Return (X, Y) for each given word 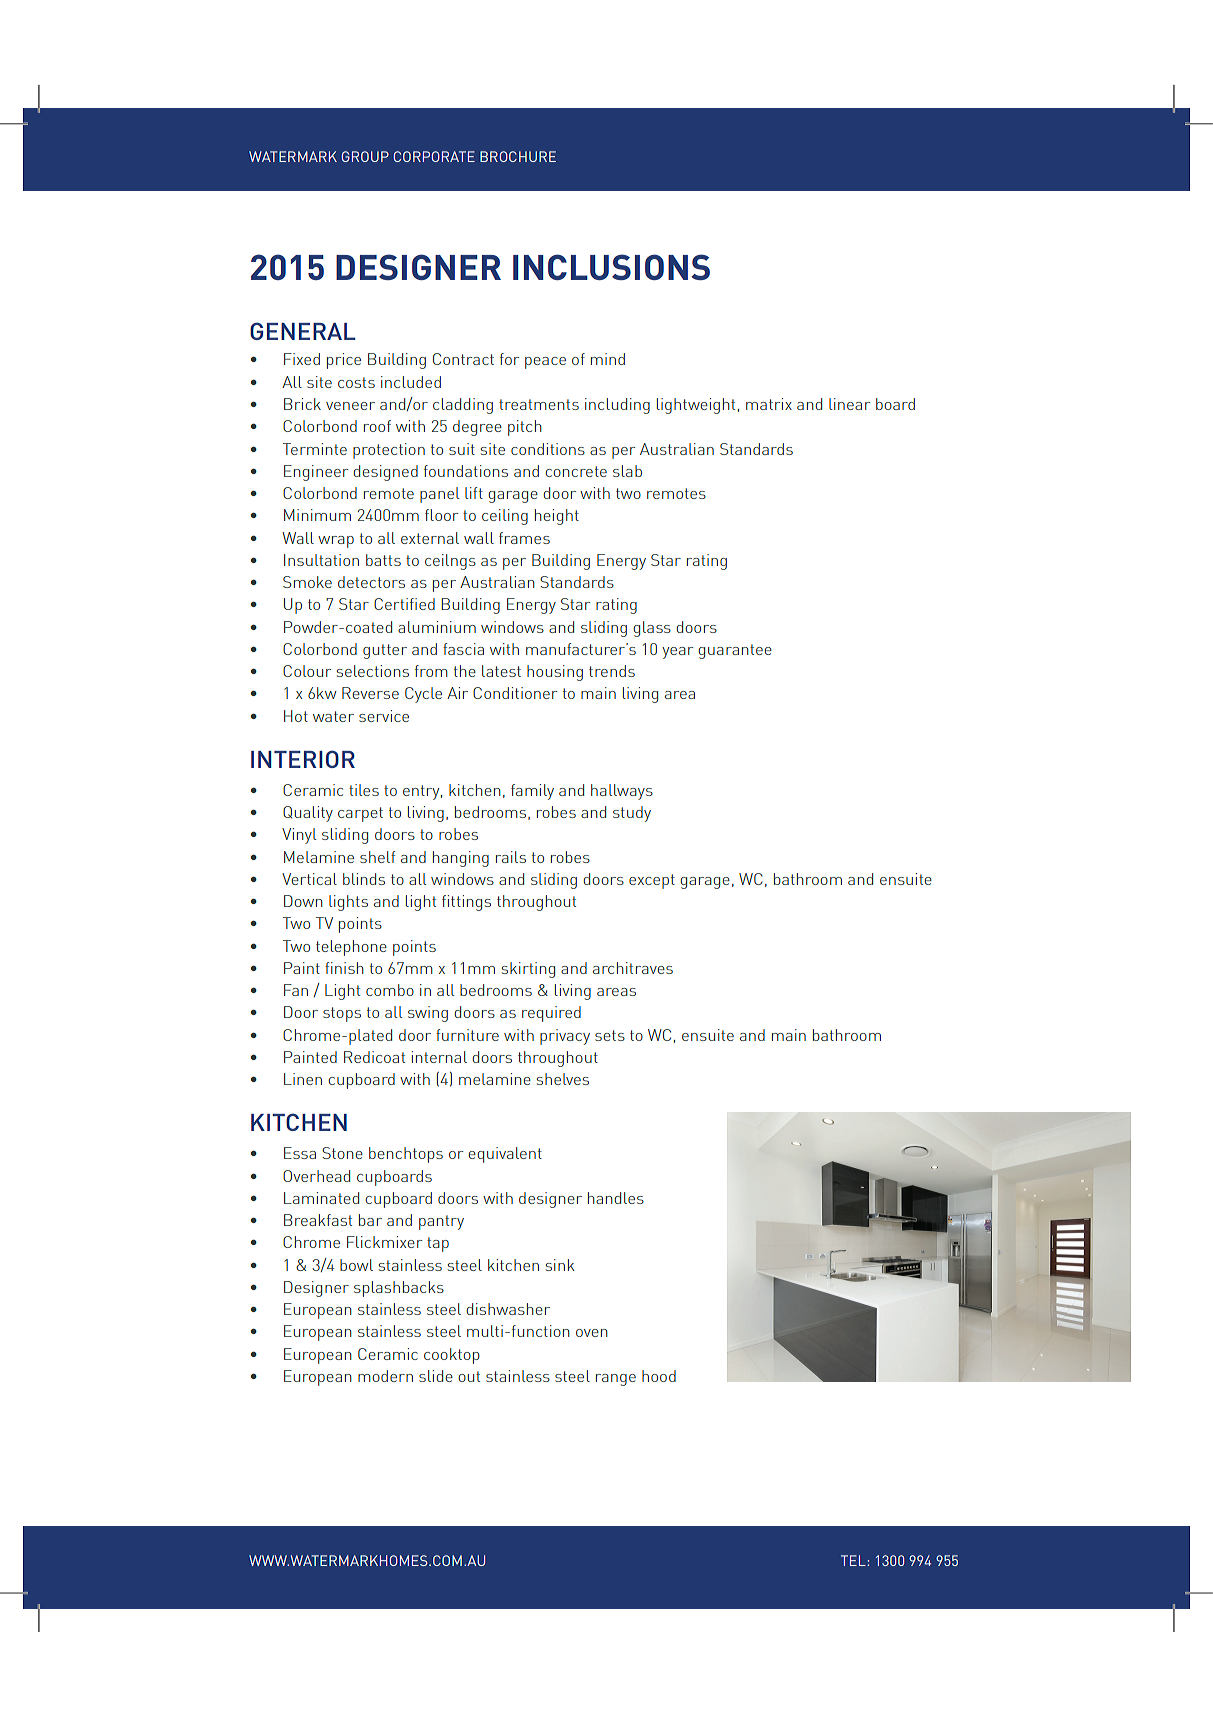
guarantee (735, 651)
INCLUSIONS (611, 267)
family (532, 792)
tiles (364, 790)
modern (385, 1376)
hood (659, 1376)
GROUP (365, 156)
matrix (769, 404)
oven (592, 1333)
